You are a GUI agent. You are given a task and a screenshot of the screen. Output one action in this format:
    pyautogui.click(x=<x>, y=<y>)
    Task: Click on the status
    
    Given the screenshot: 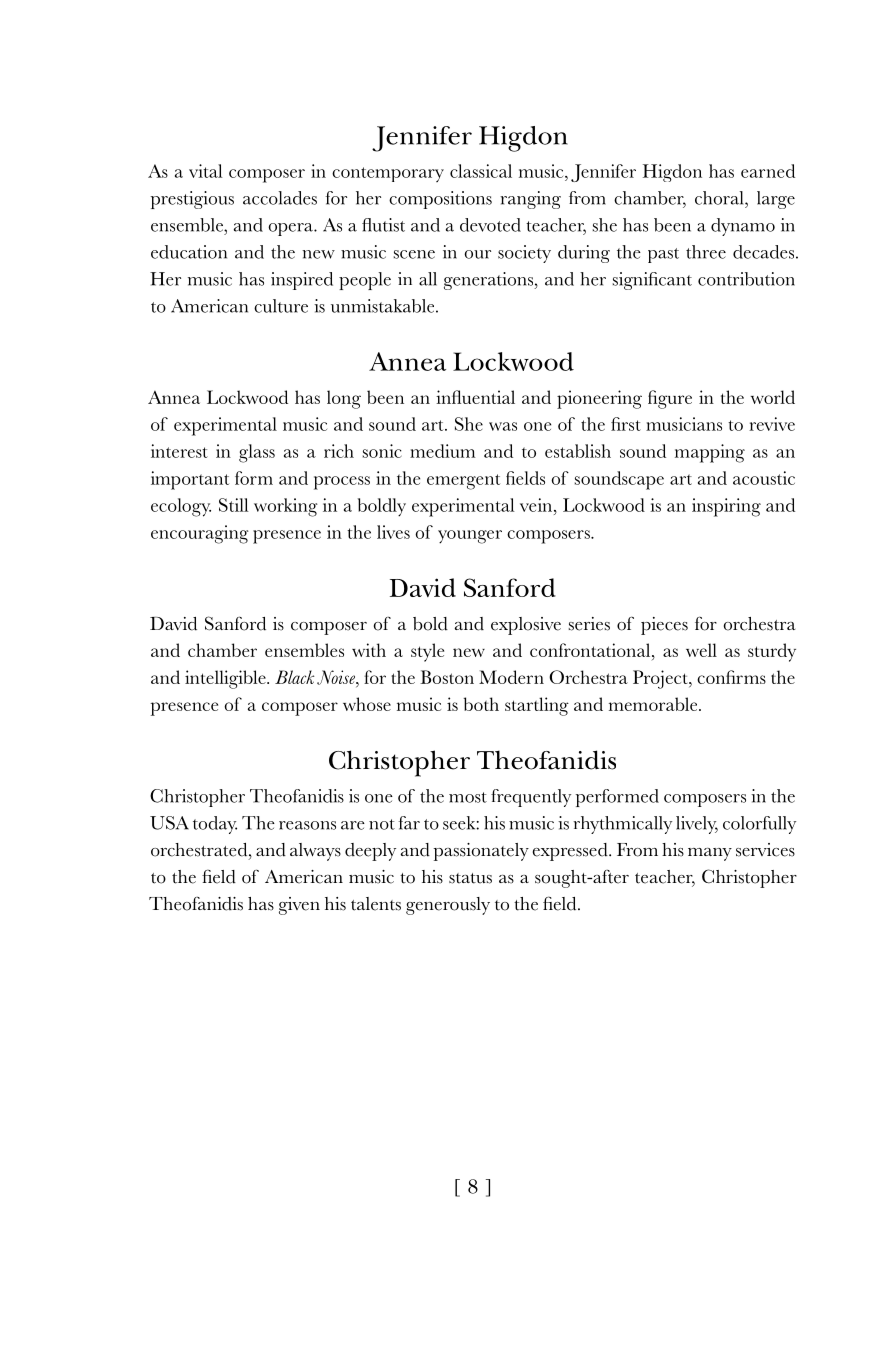 What is the action you would take?
    pyautogui.click(x=470, y=878)
